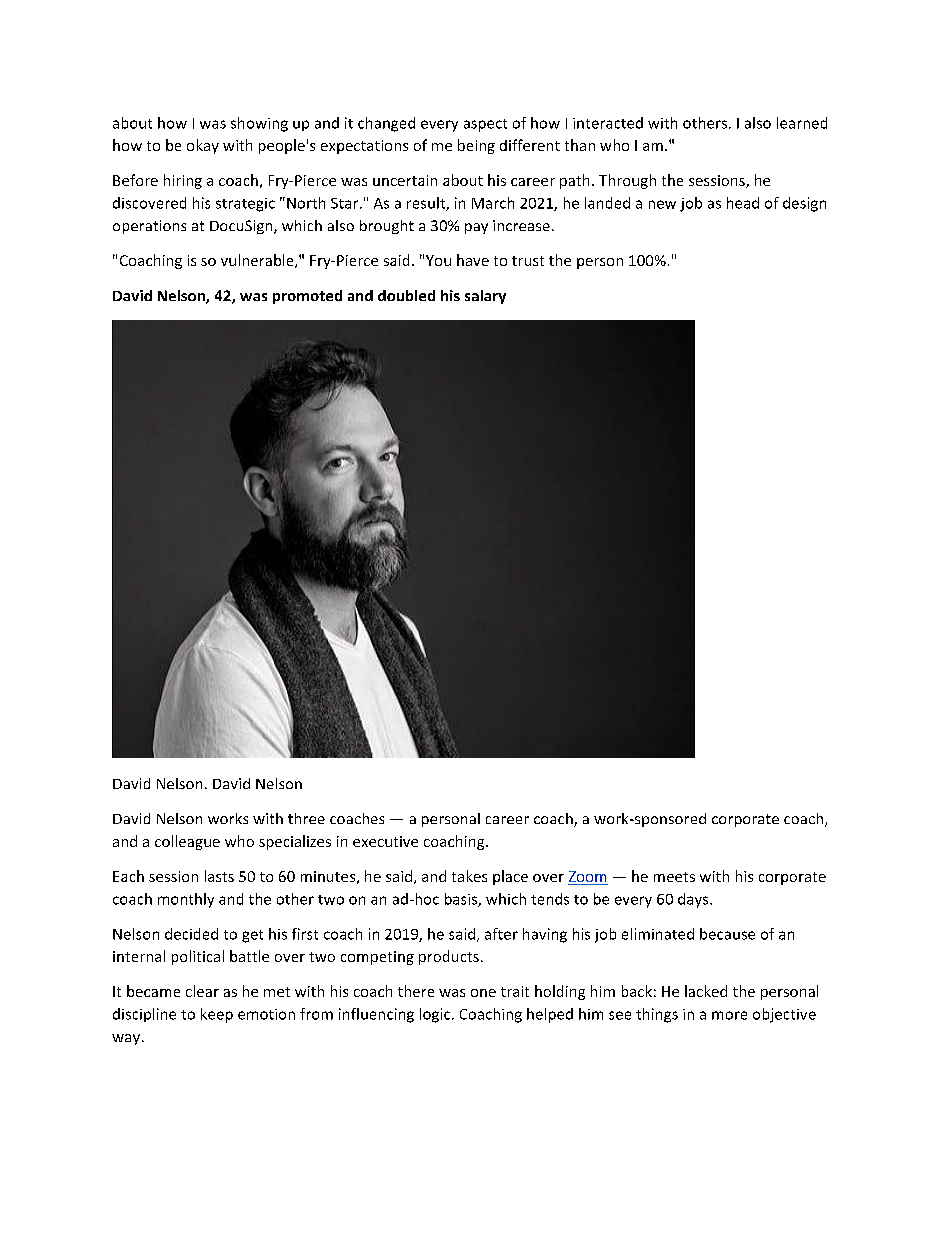 This image has height=1233, width=952. I want to click on three, so click(306, 818).
